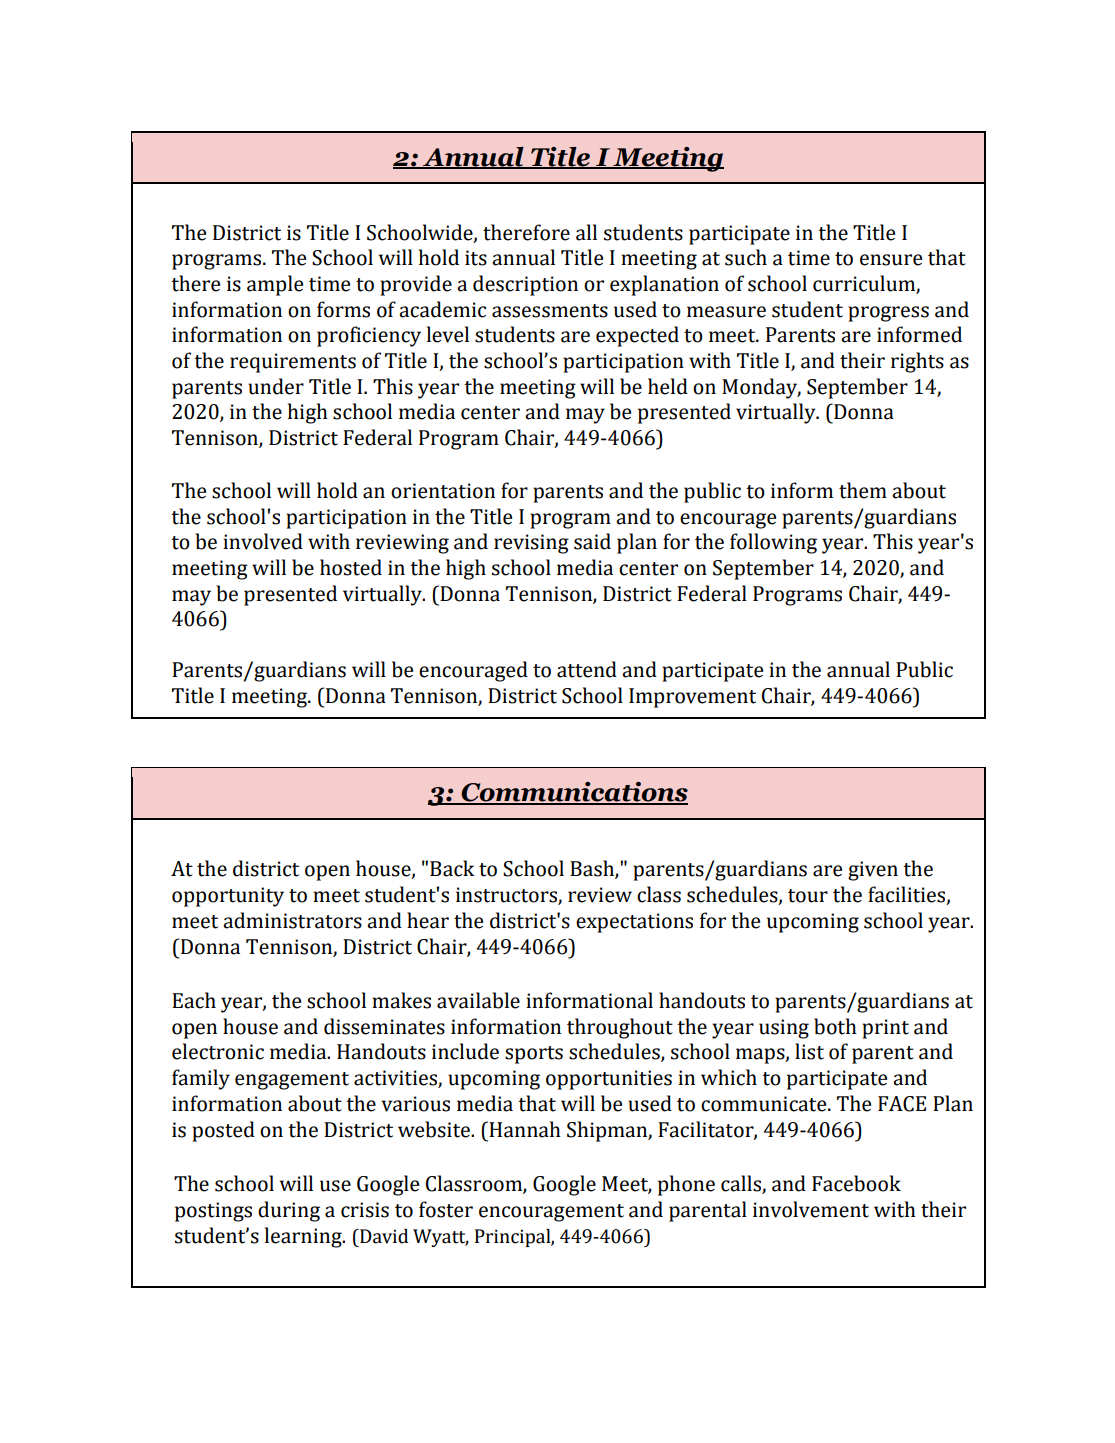 The height and width of the screenshot is (1443, 1115). What do you see at coordinates (888, 314) in the screenshot?
I see `progress` at bounding box center [888, 314].
